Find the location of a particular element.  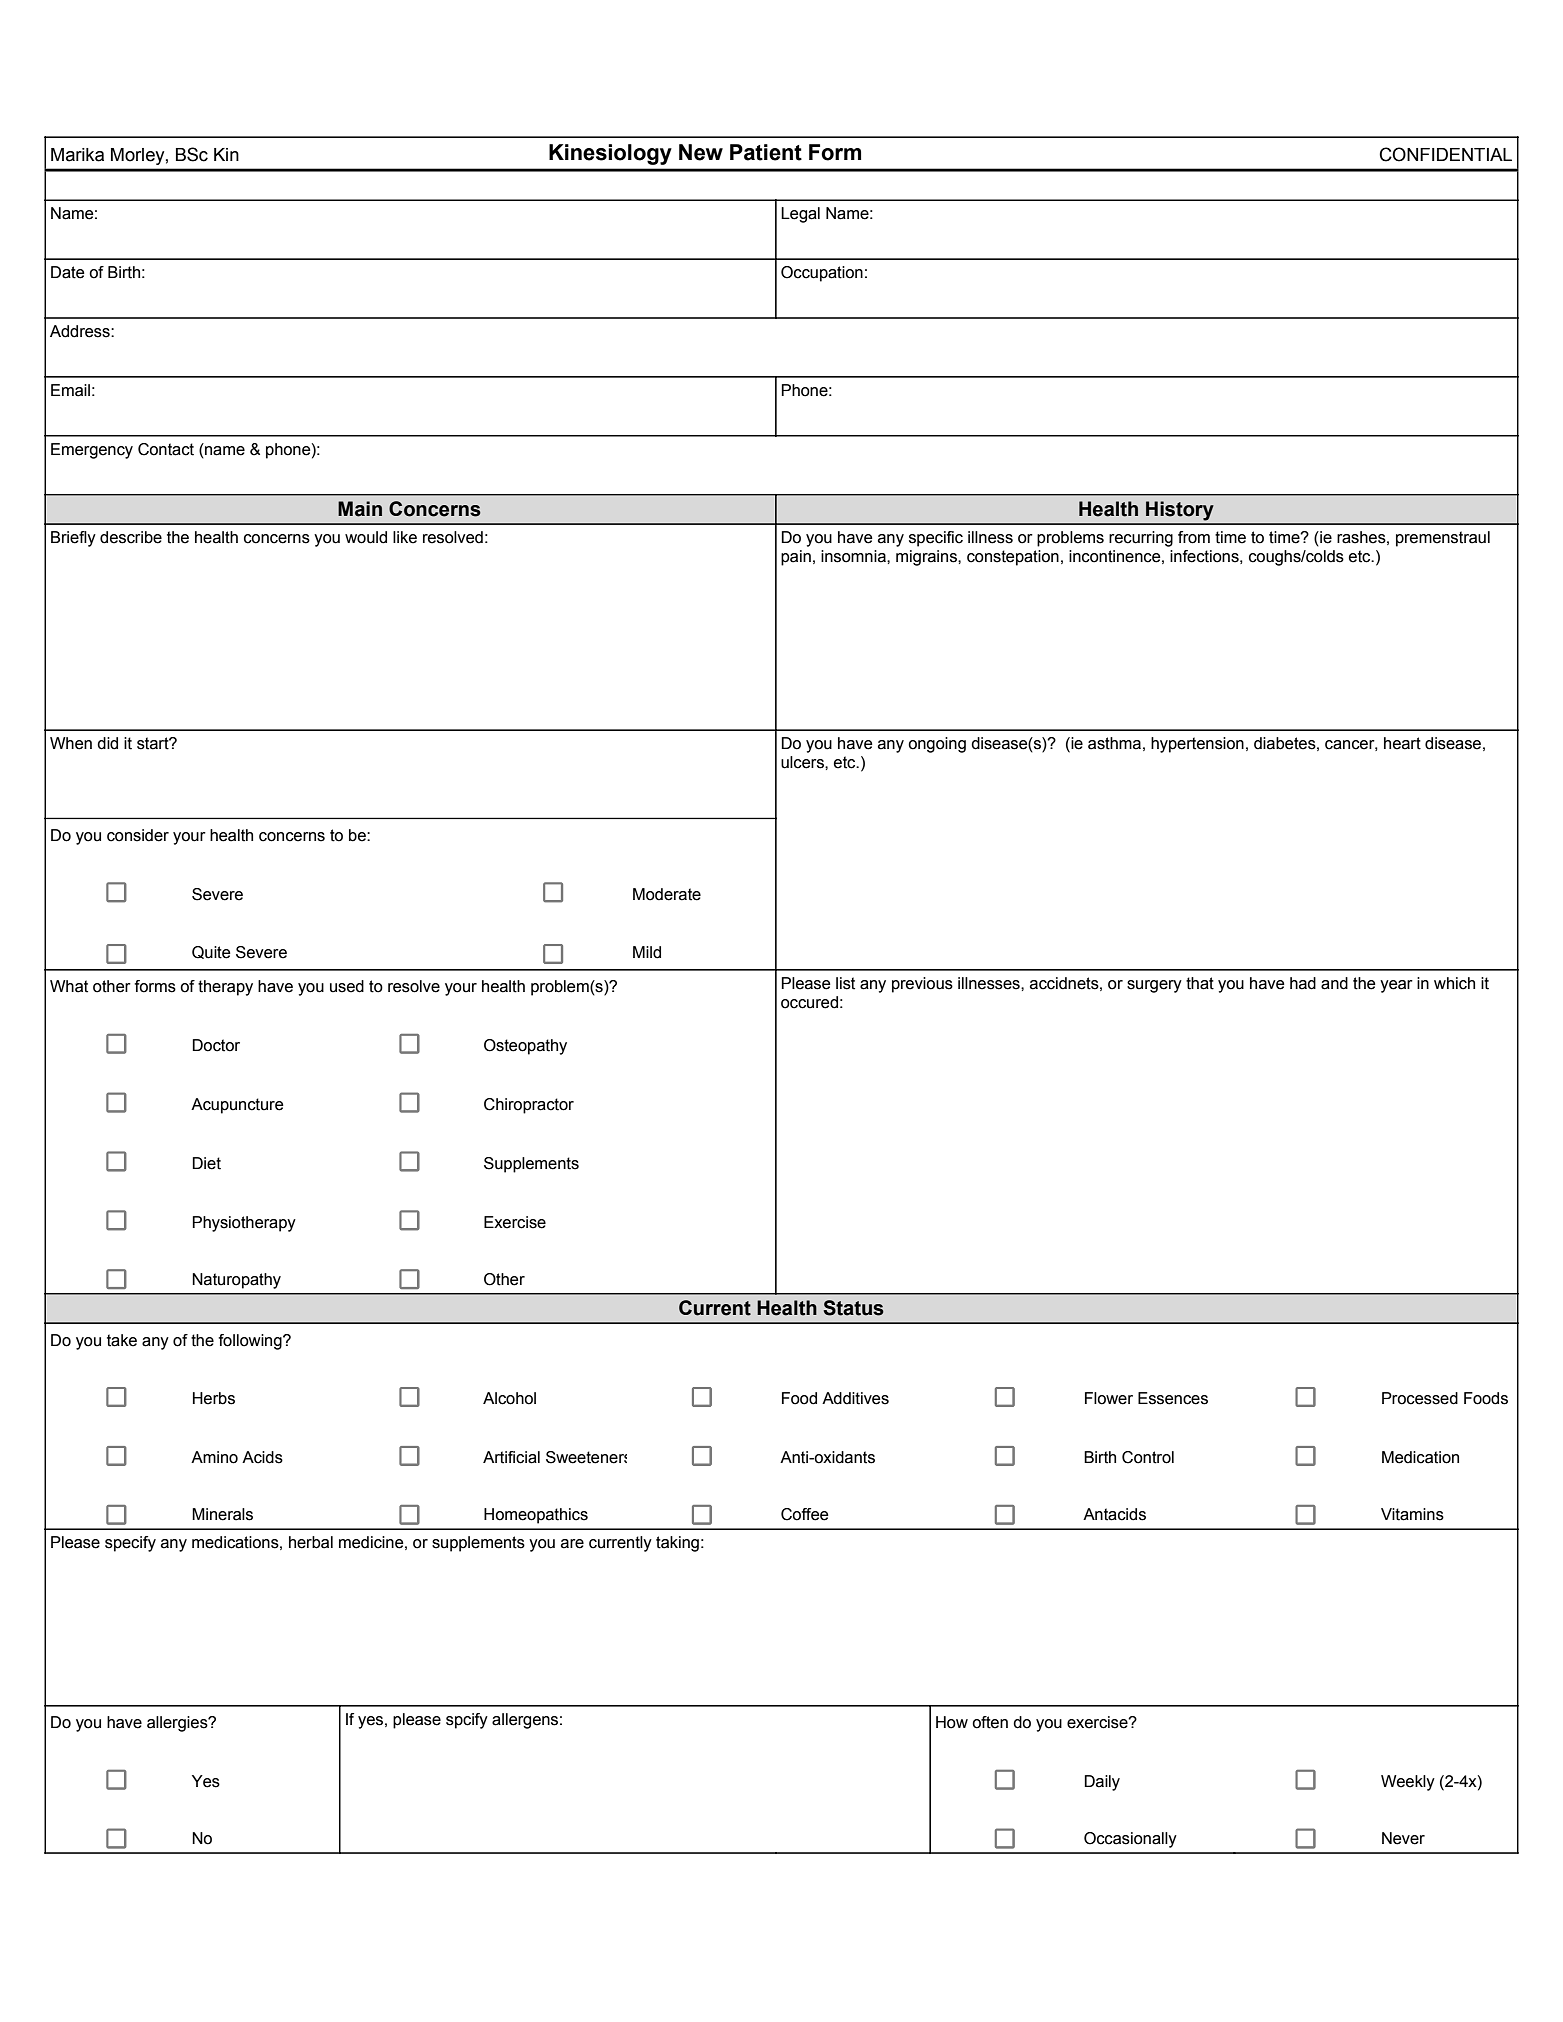

Legal is located at coordinates (800, 215).
